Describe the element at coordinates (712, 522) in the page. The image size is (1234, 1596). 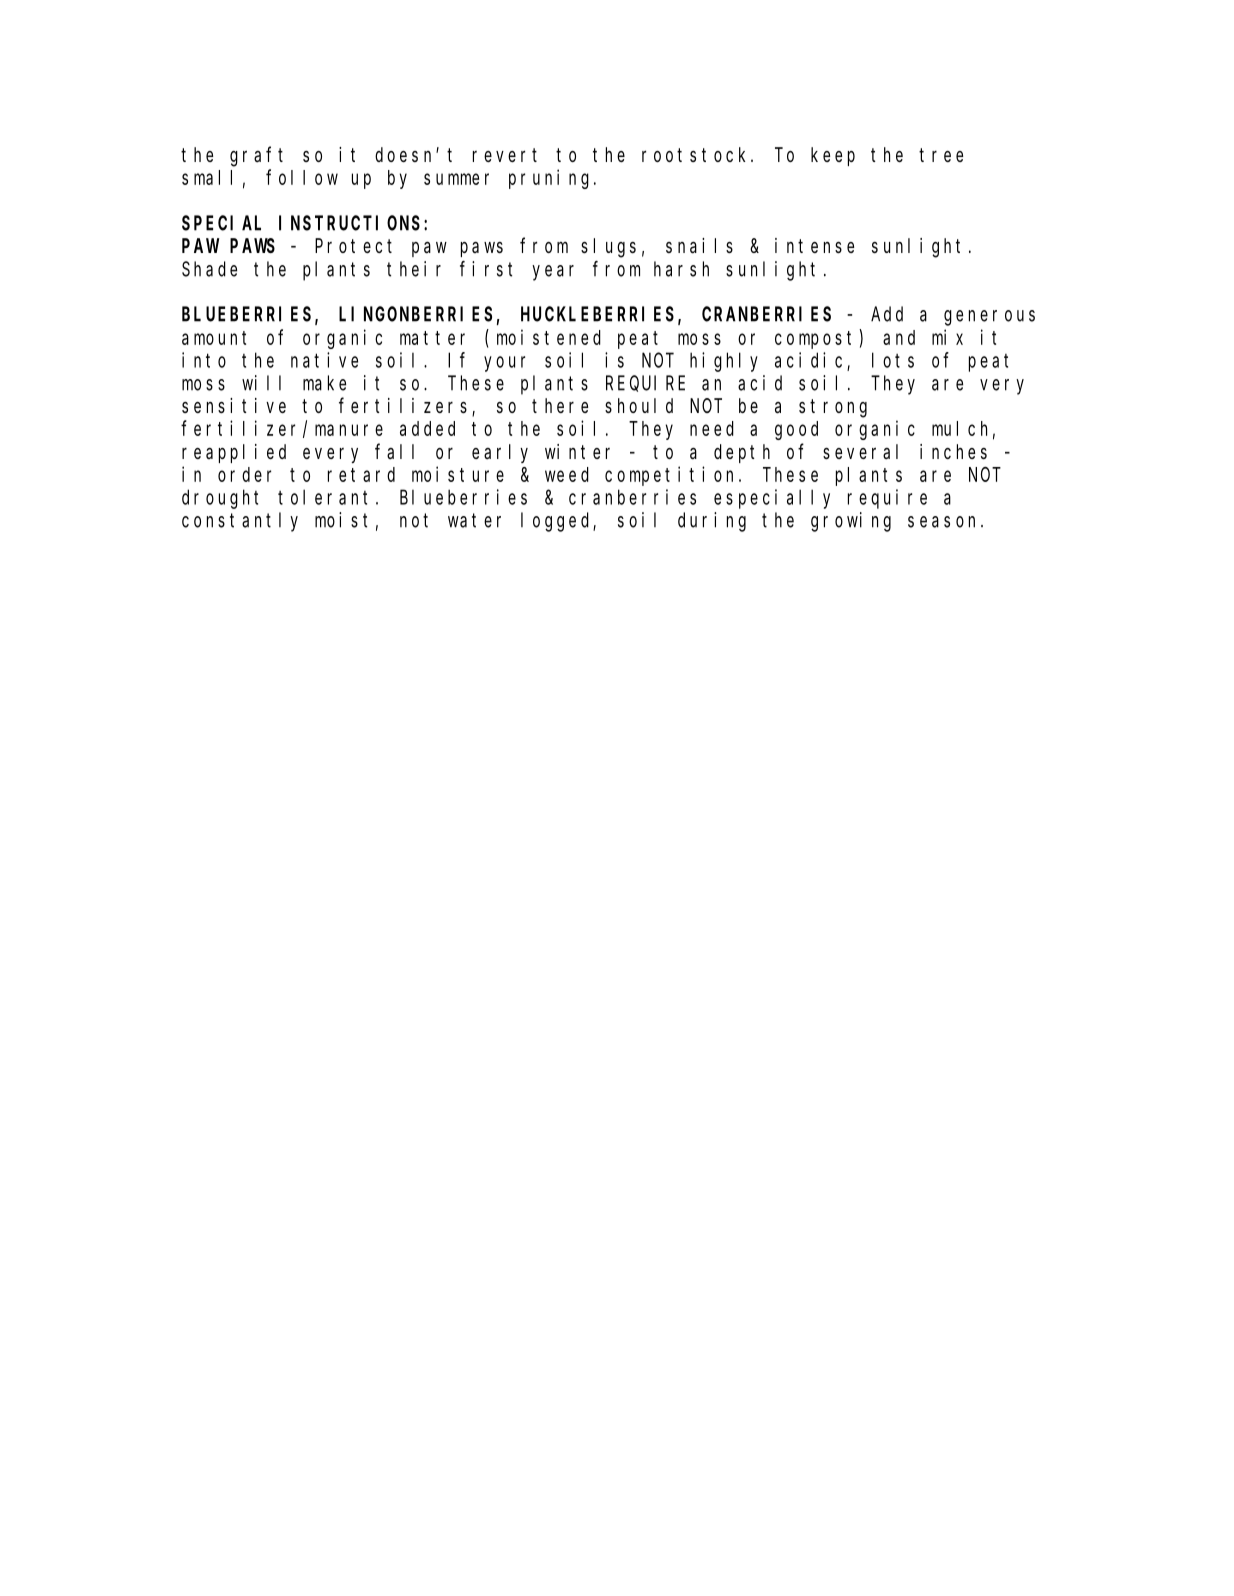
I see `during` at that location.
